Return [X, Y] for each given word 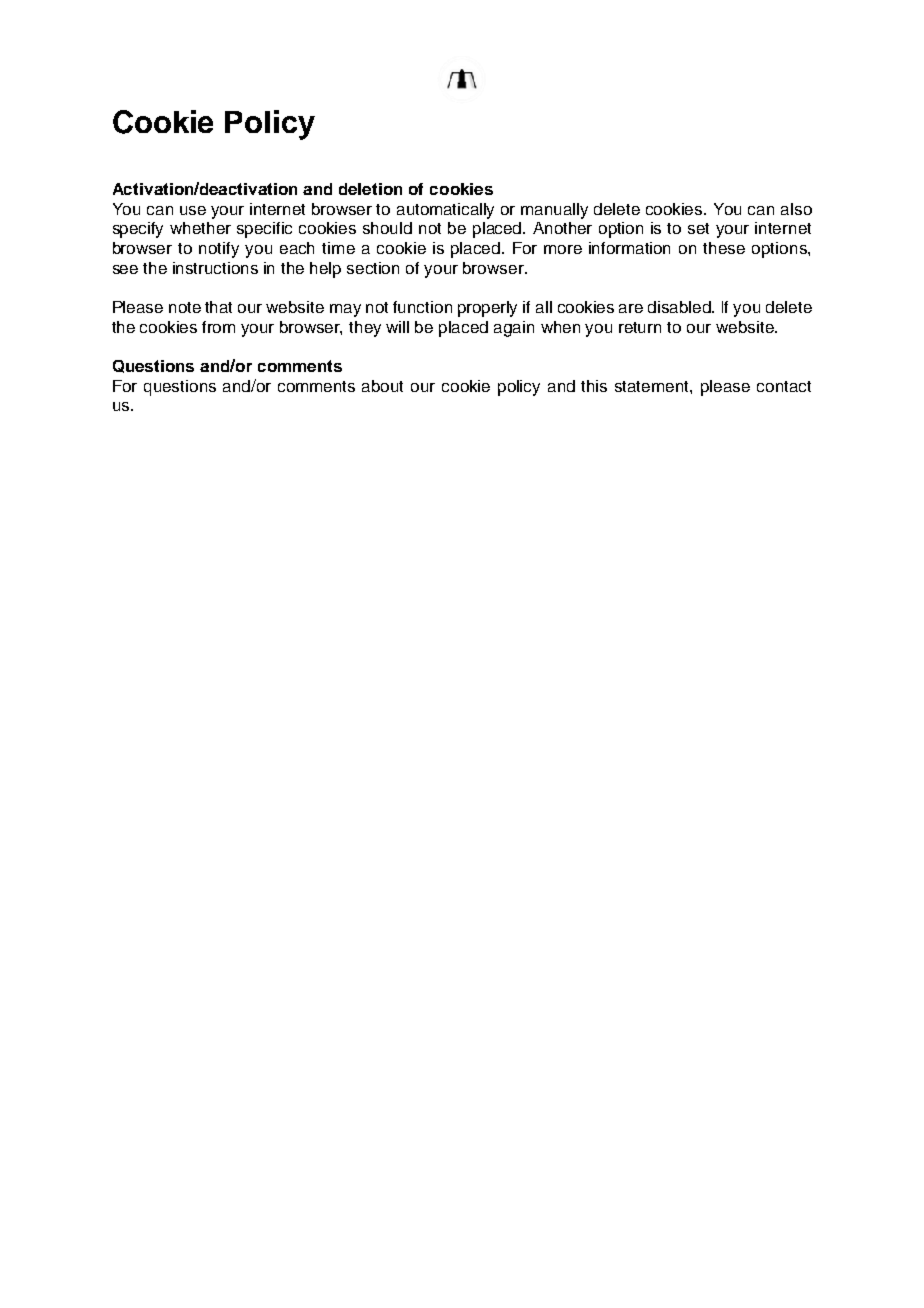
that [218, 307]
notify [219, 250]
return [640, 327]
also [796, 209]
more [563, 249]
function [422, 307]
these [724, 248]
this [594, 386]
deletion [370, 189]
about [382, 386]
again [514, 329]
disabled [680, 307]
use [193, 210]
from [218, 327]
